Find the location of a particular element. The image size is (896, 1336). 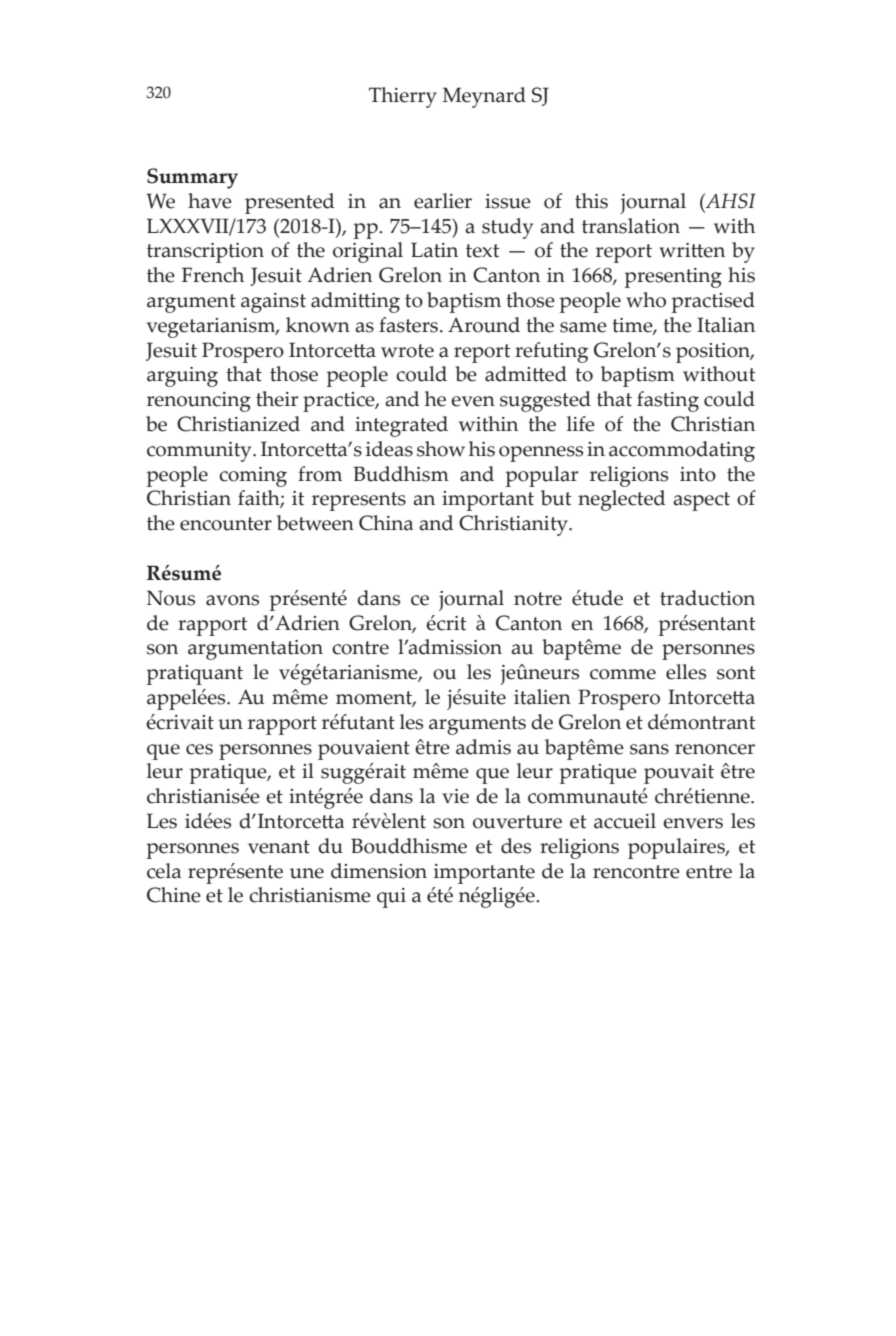

coming is located at coordinates (253, 477).
